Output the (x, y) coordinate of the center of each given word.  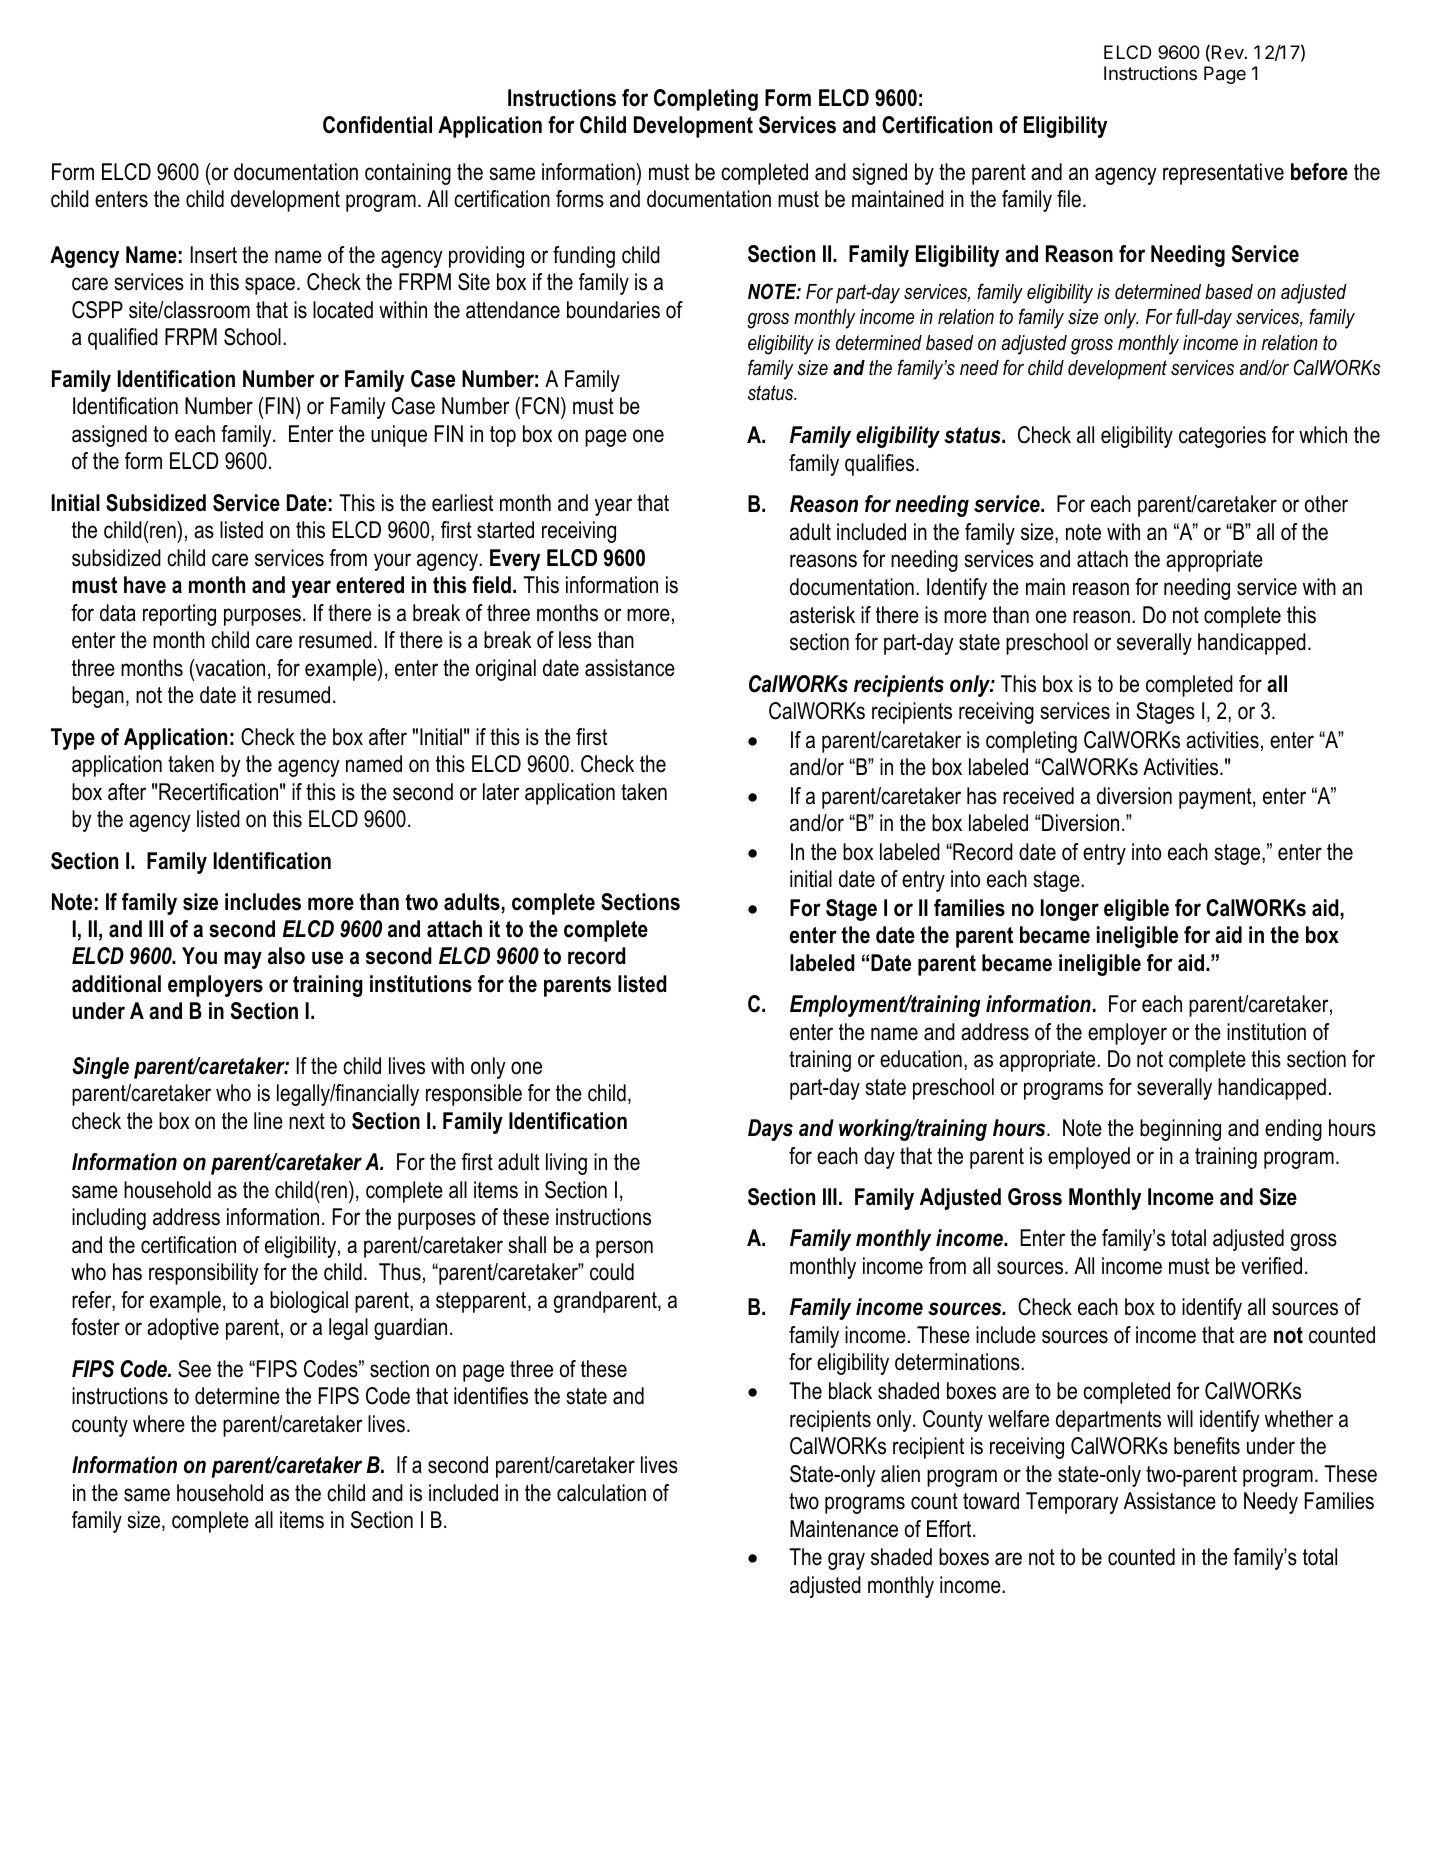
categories (1222, 437)
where (159, 1424)
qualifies (881, 465)
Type (73, 739)
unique (399, 436)
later (501, 792)
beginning (1180, 1130)
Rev (1229, 52)
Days (770, 1130)
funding (584, 257)
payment (1216, 798)
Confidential (377, 125)
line (268, 1121)
